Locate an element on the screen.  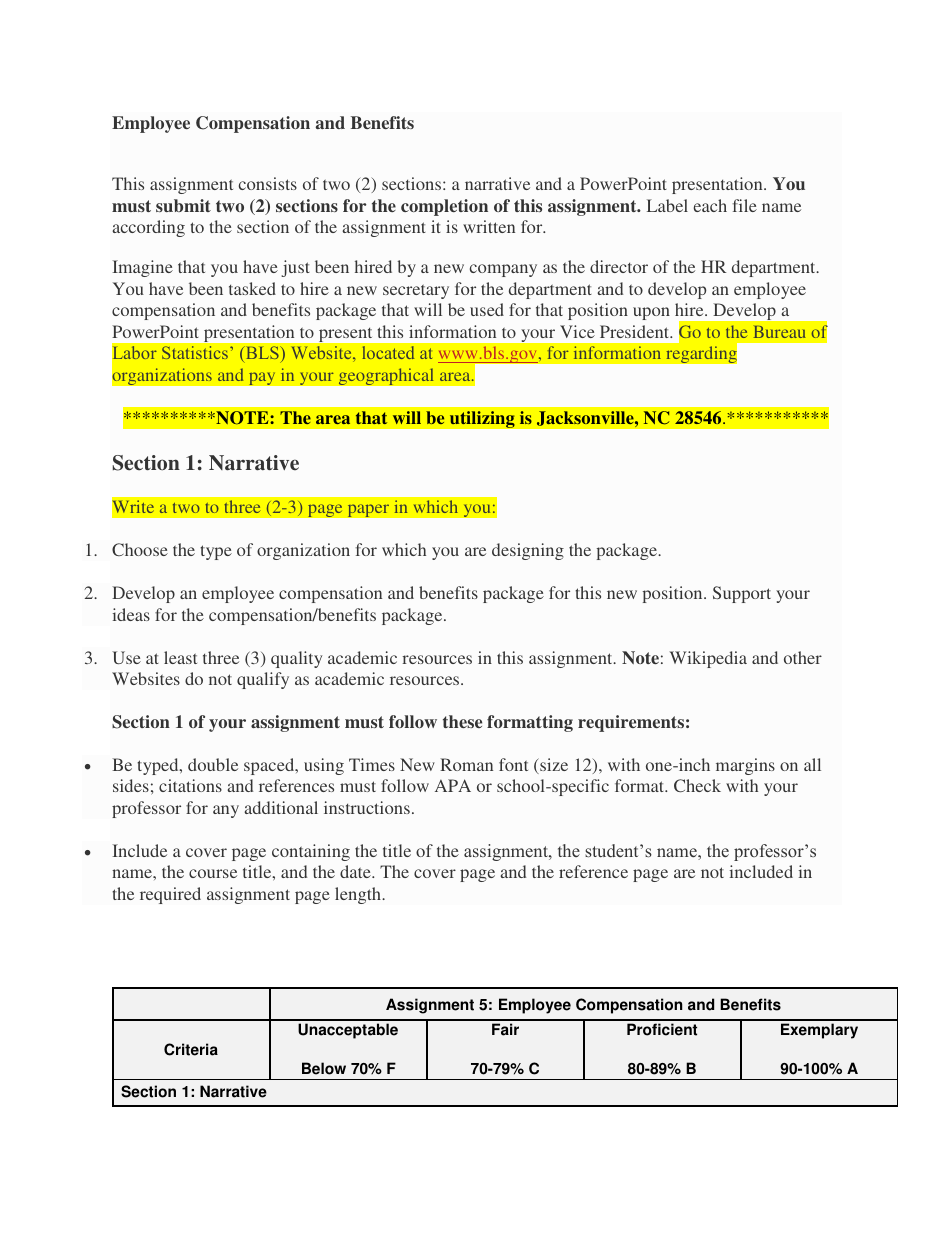
file is located at coordinates (744, 205).
